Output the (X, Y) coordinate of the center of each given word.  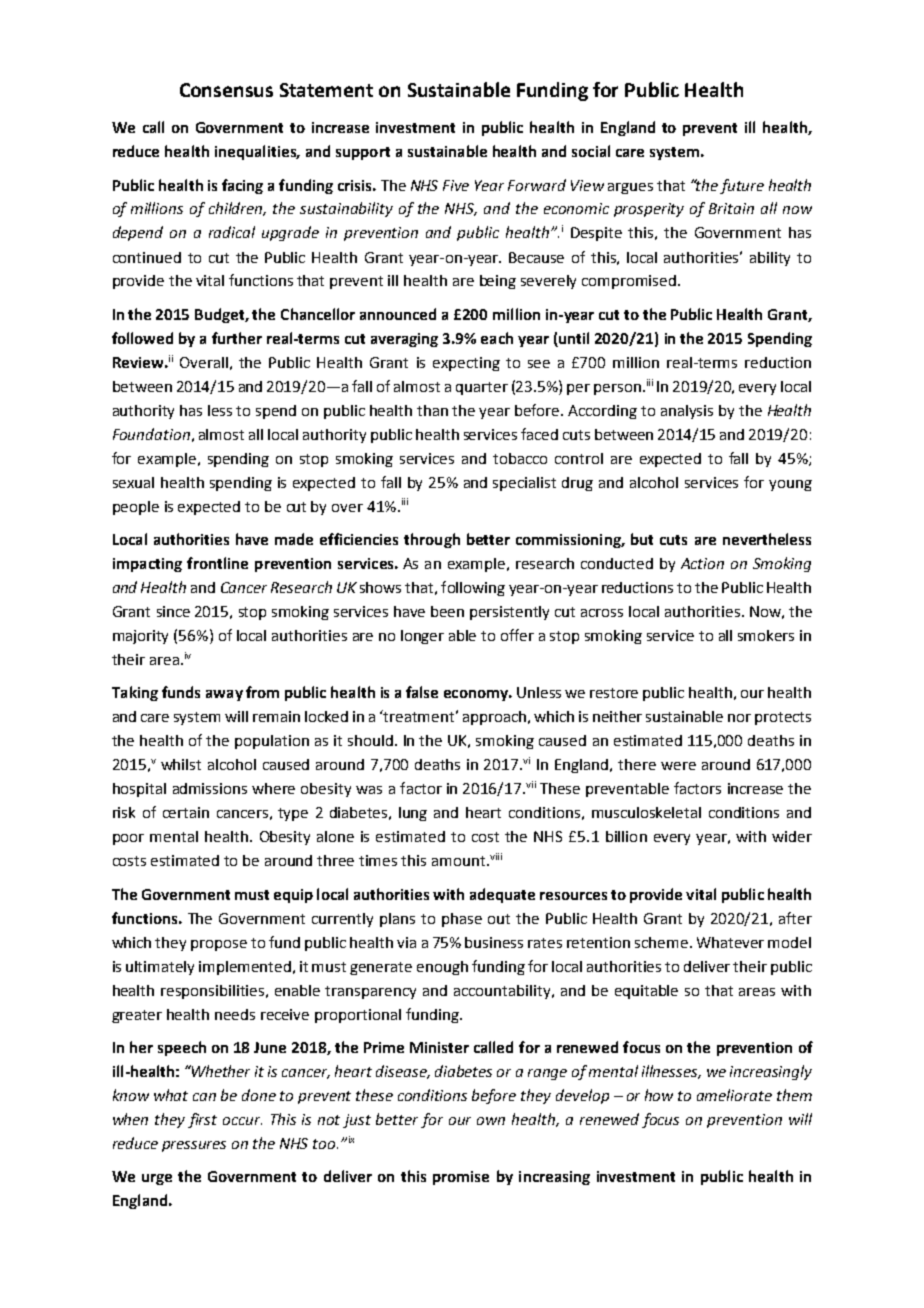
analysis (687, 412)
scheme (661, 942)
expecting (466, 364)
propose (219, 945)
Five (456, 185)
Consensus (226, 90)
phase (462, 920)
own (491, 1121)
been (447, 611)
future (742, 186)
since (173, 611)
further (237, 338)
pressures (194, 1146)
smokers (766, 635)
